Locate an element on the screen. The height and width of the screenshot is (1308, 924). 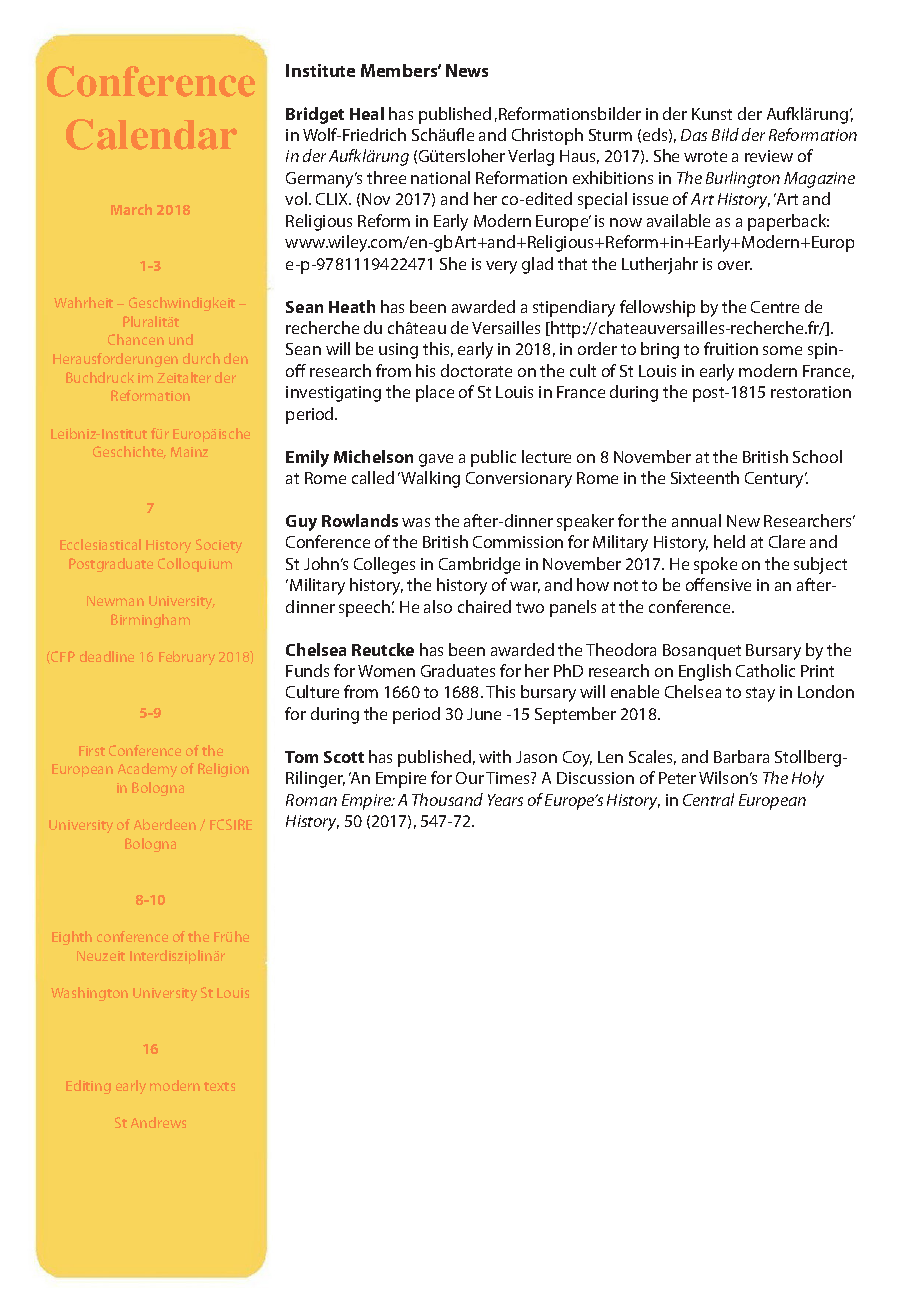
called is located at coordinates (373, 477).
